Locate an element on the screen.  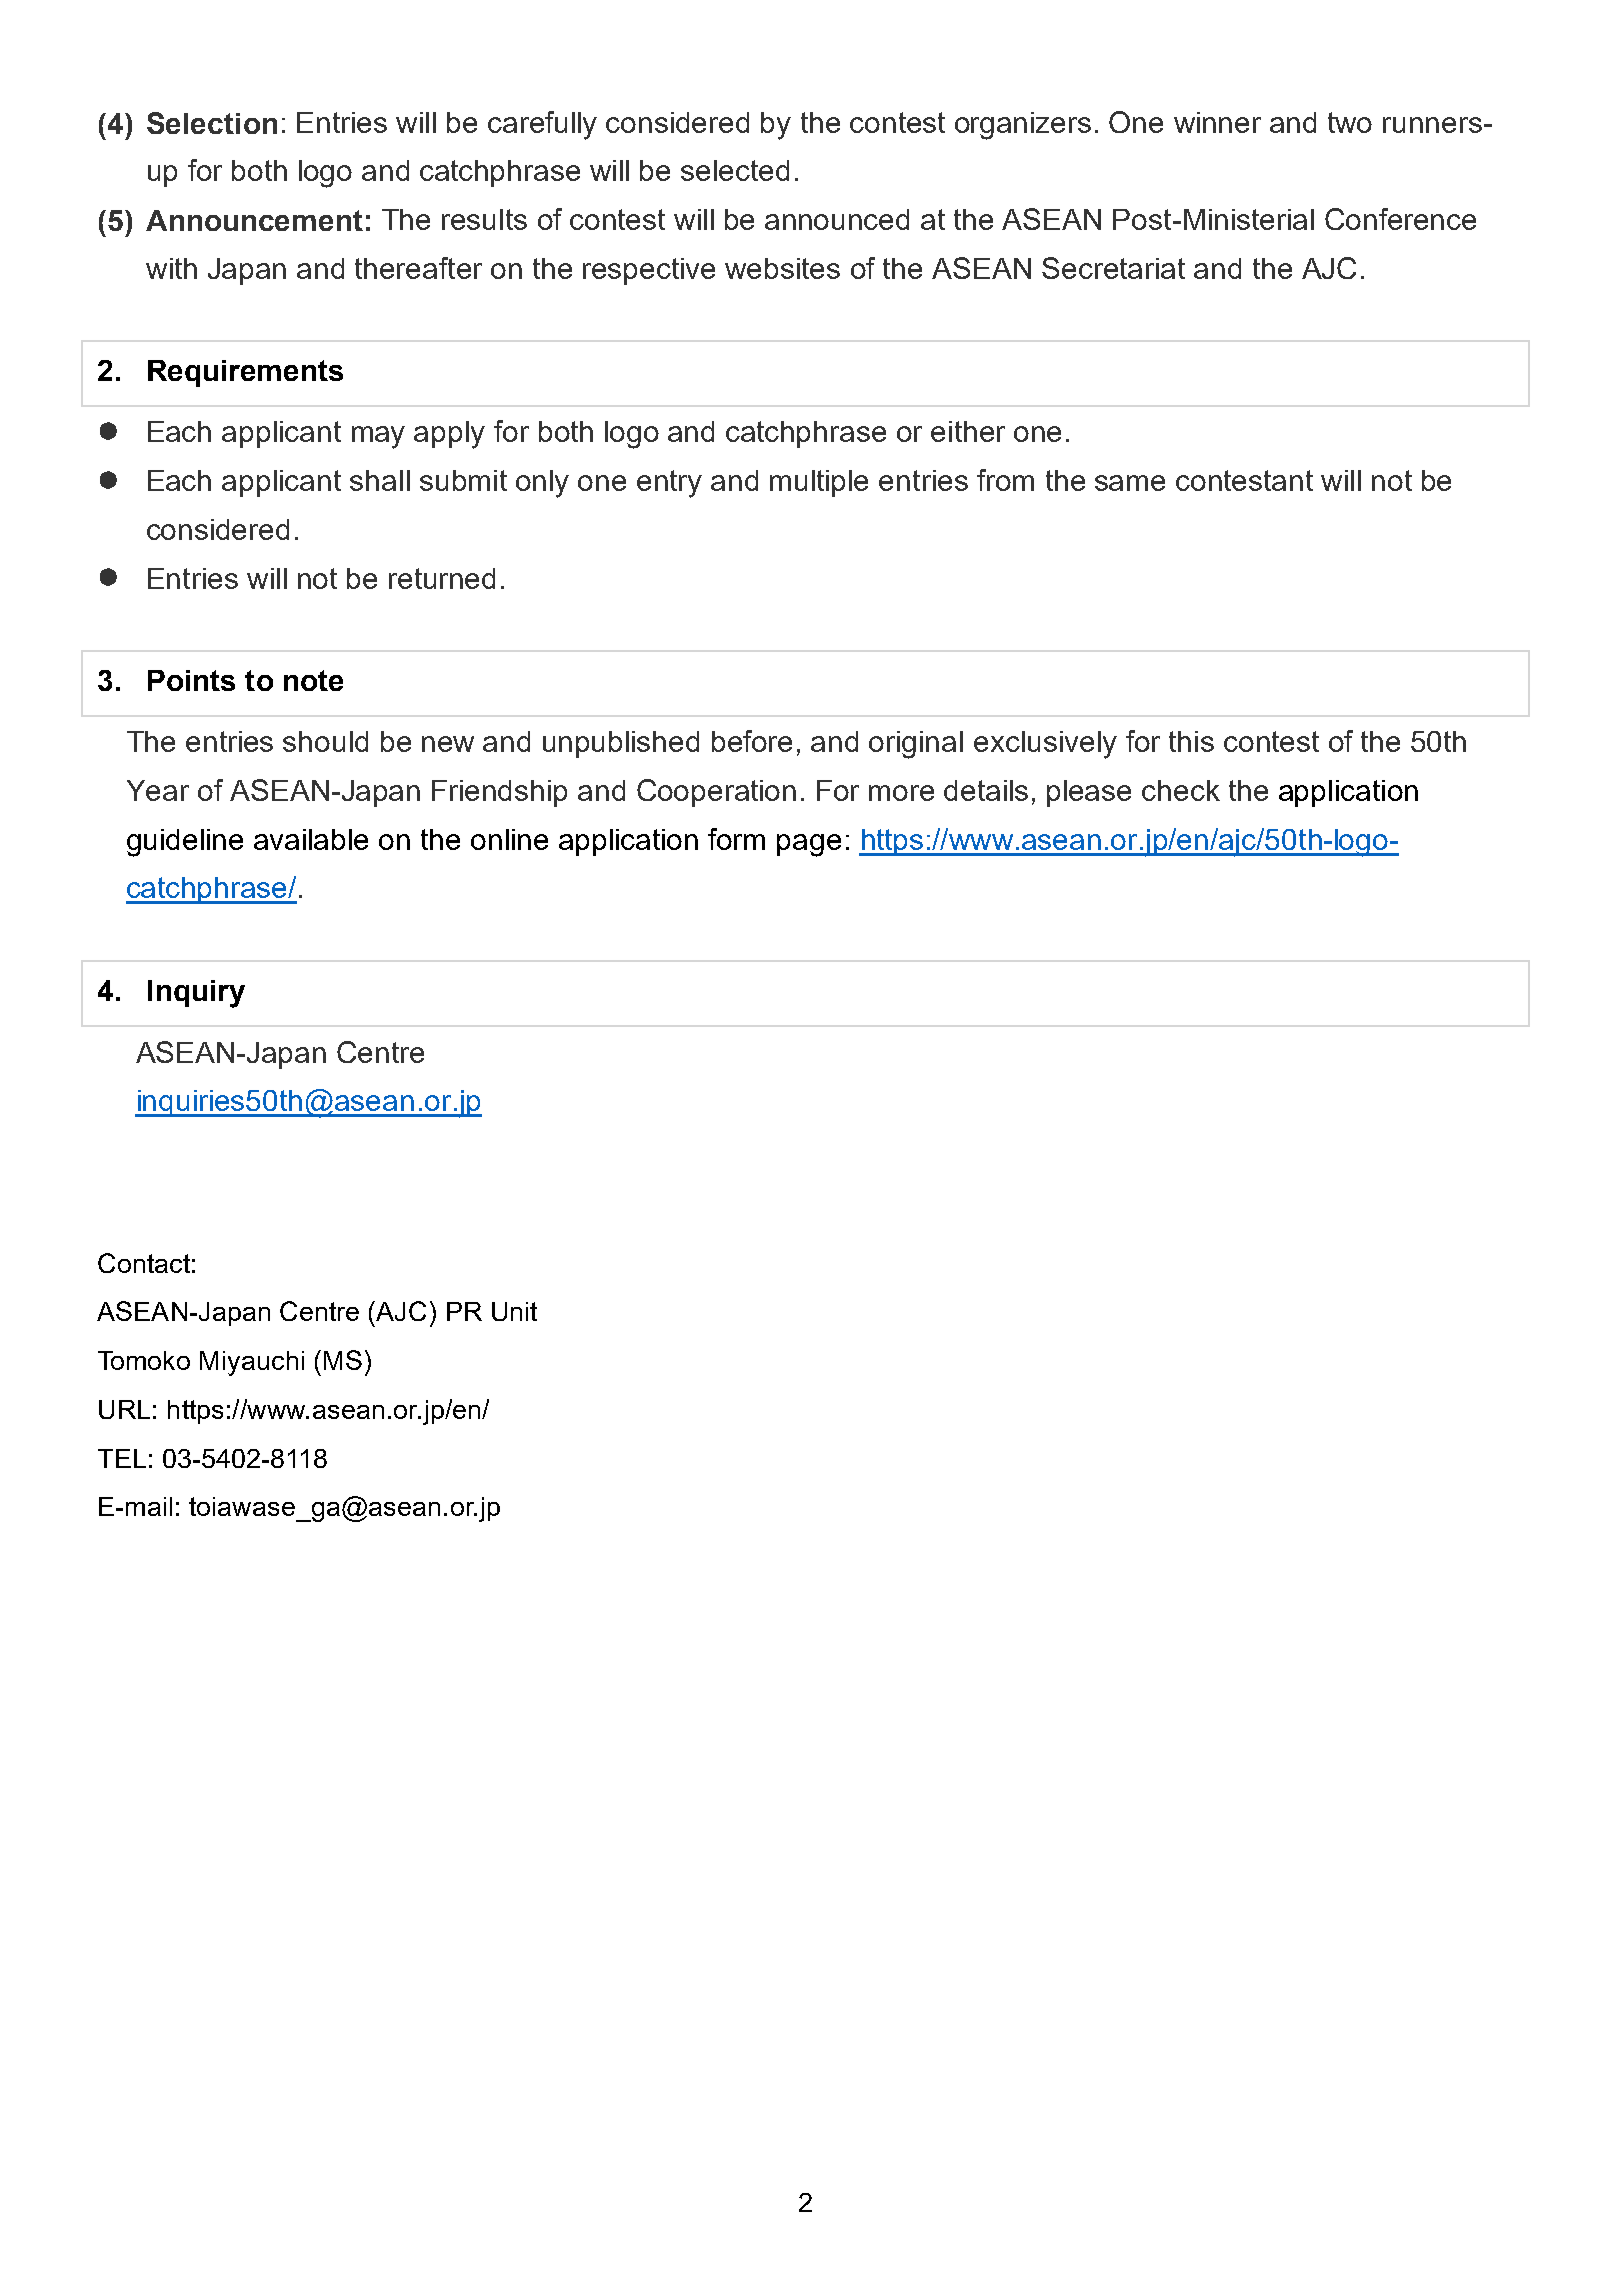
check is located at coordinates (1181, 790).
